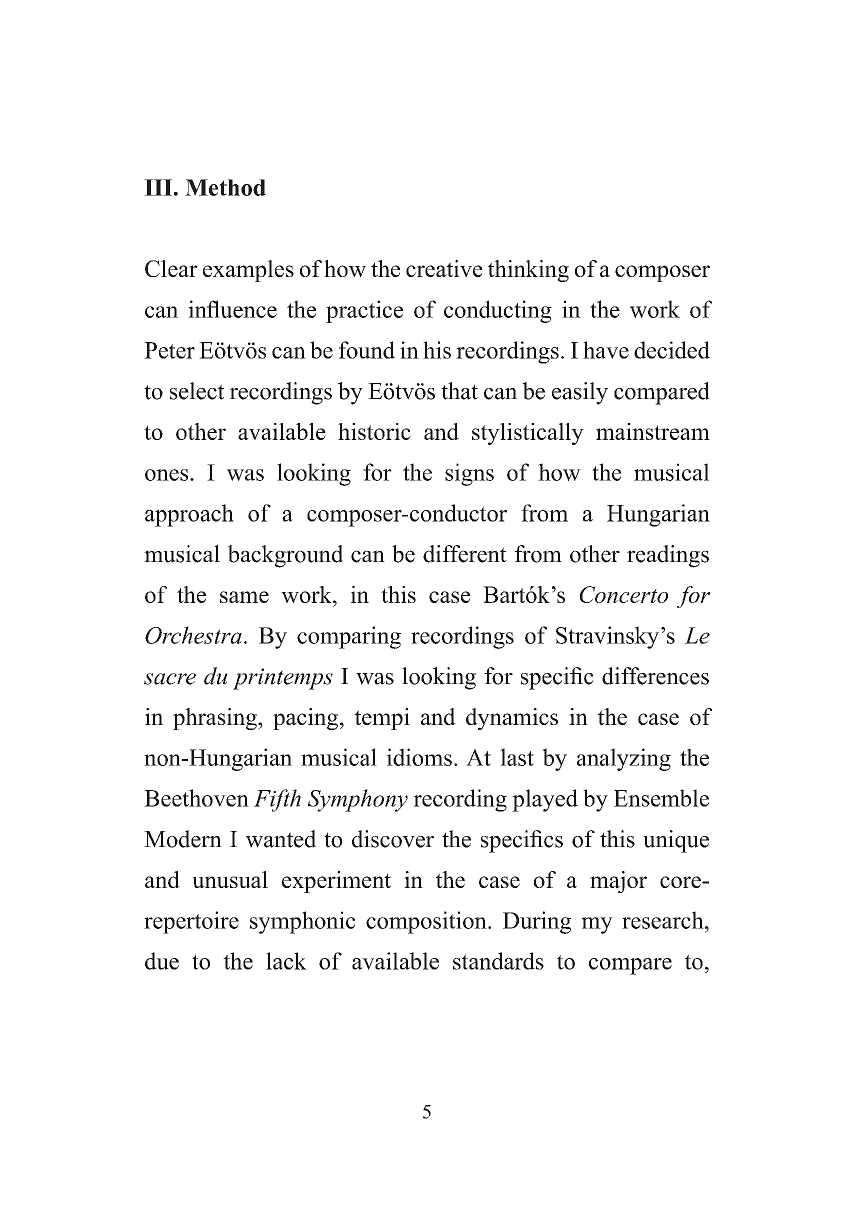 The image size is (854, 1212). What do you see at coordinates (655, 676) in the document?
I see `differences` at bounding box center [655, 676].
